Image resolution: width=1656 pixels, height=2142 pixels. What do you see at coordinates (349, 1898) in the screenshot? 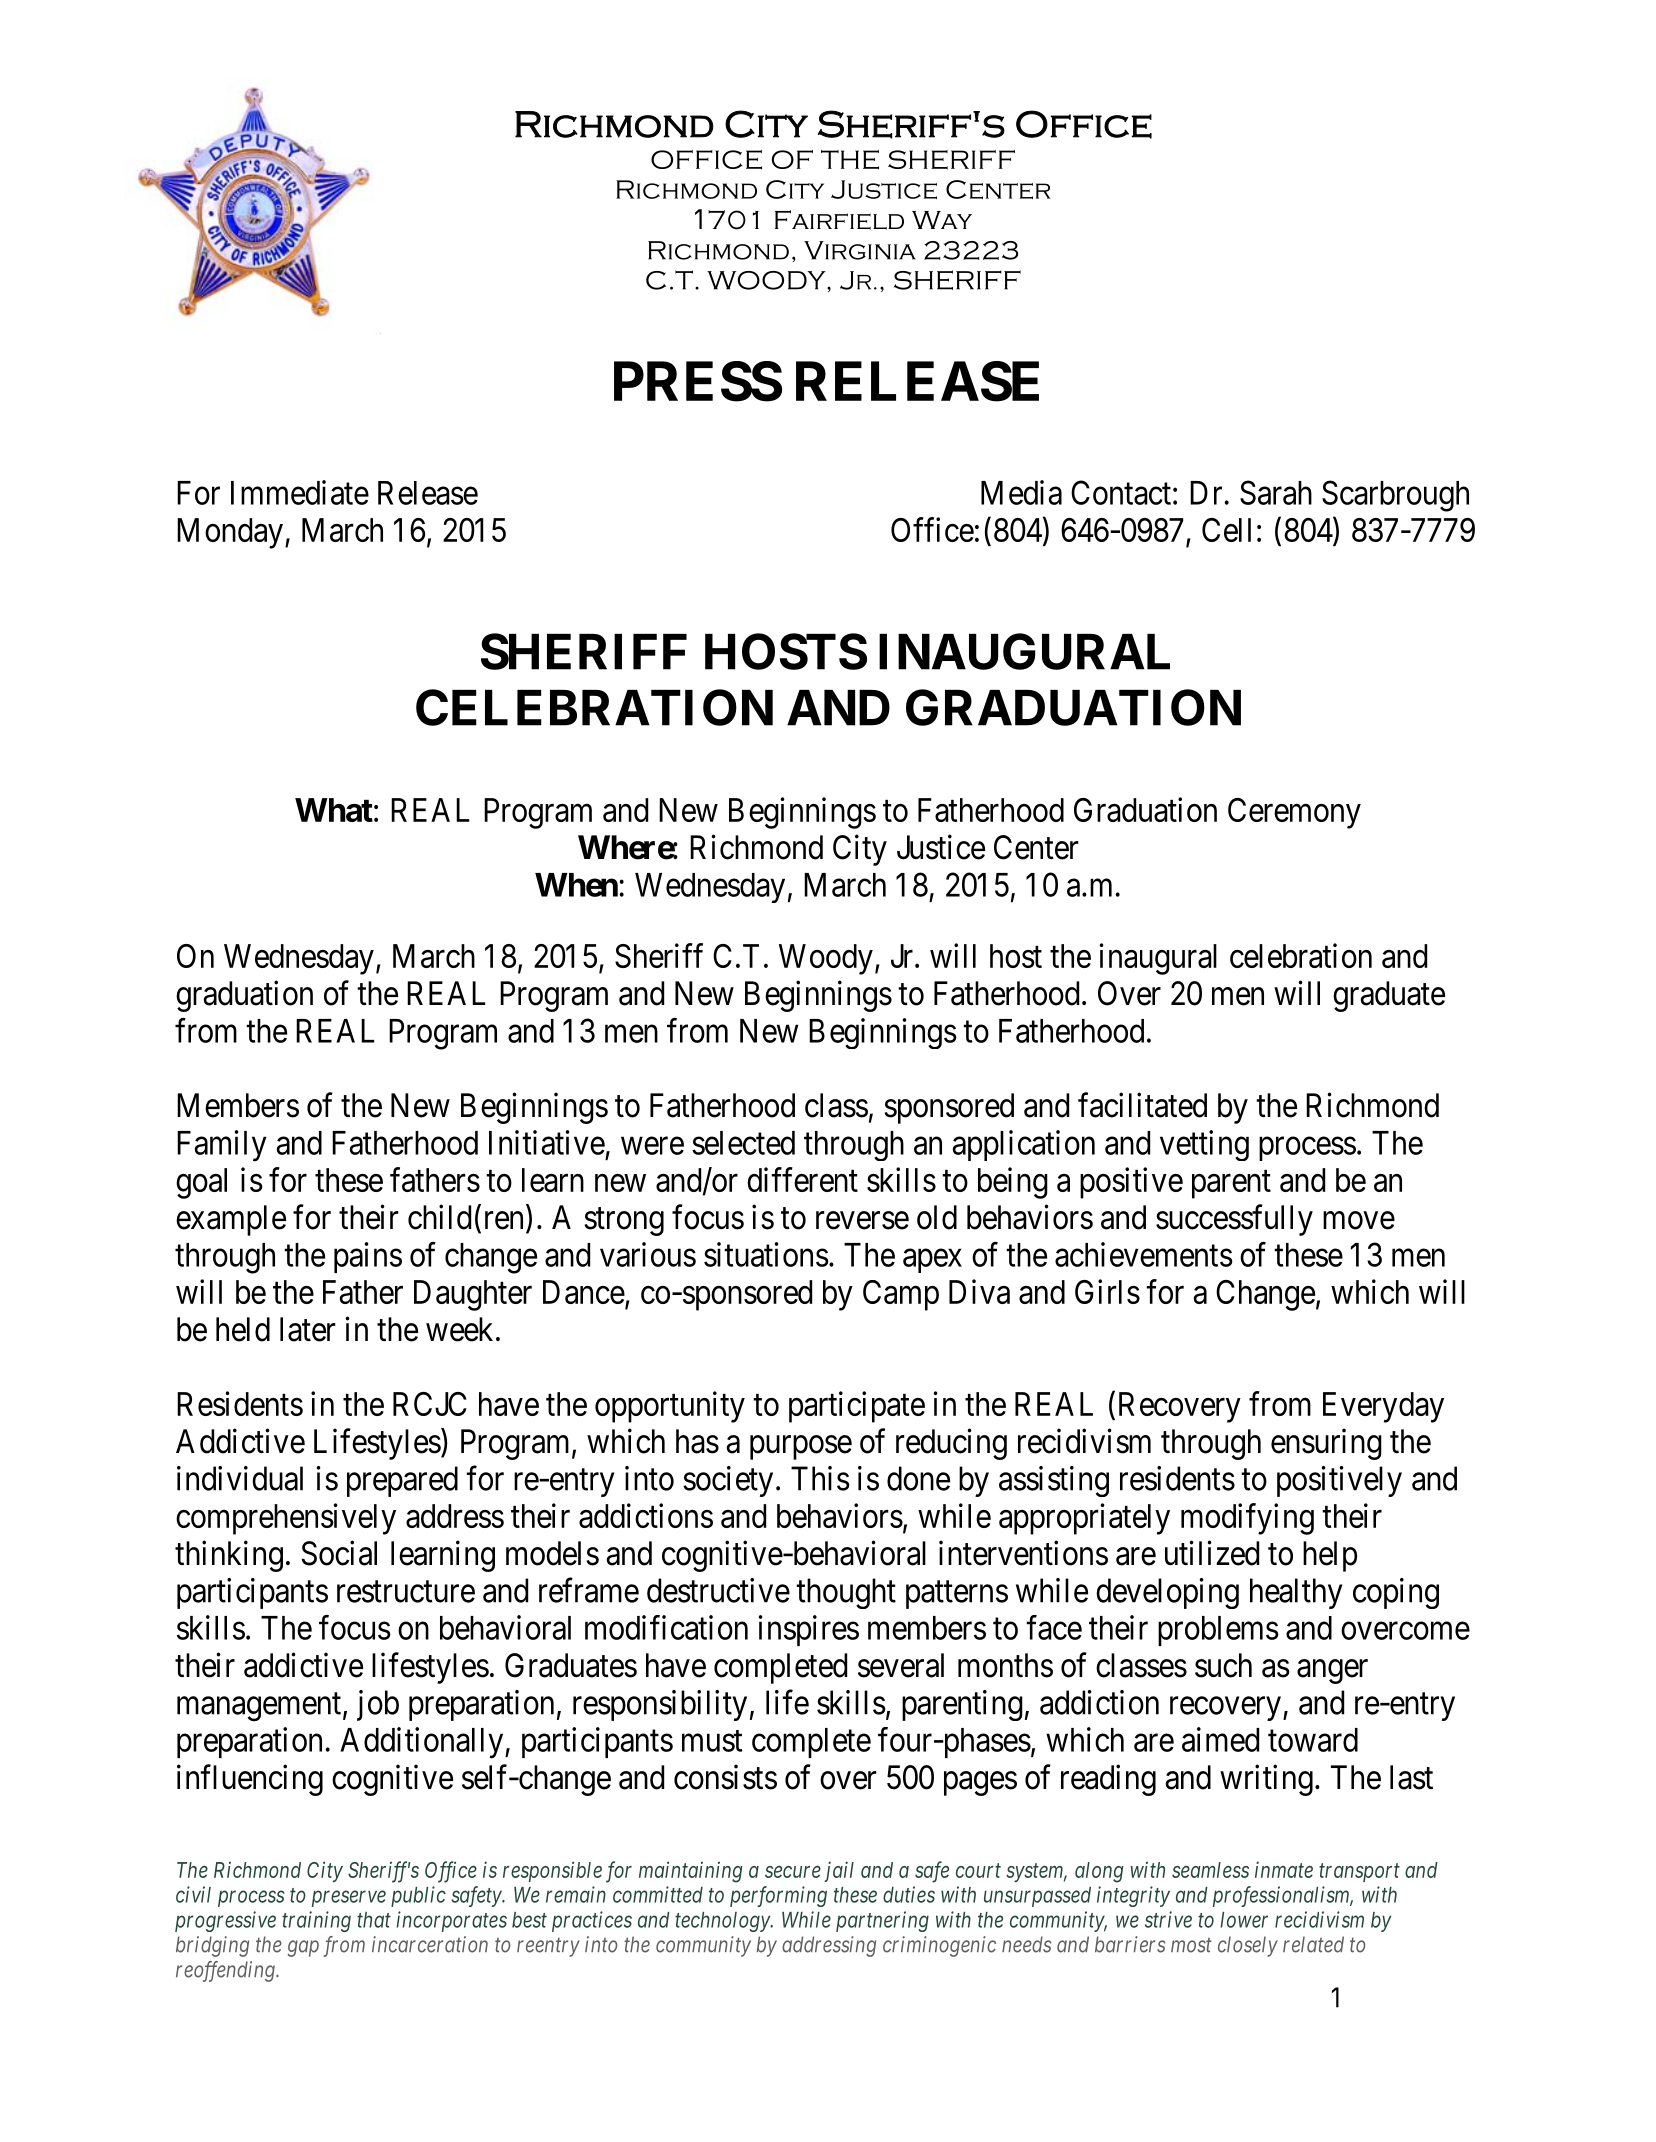
I see `preserve` at bounding box center [349, 1898].
